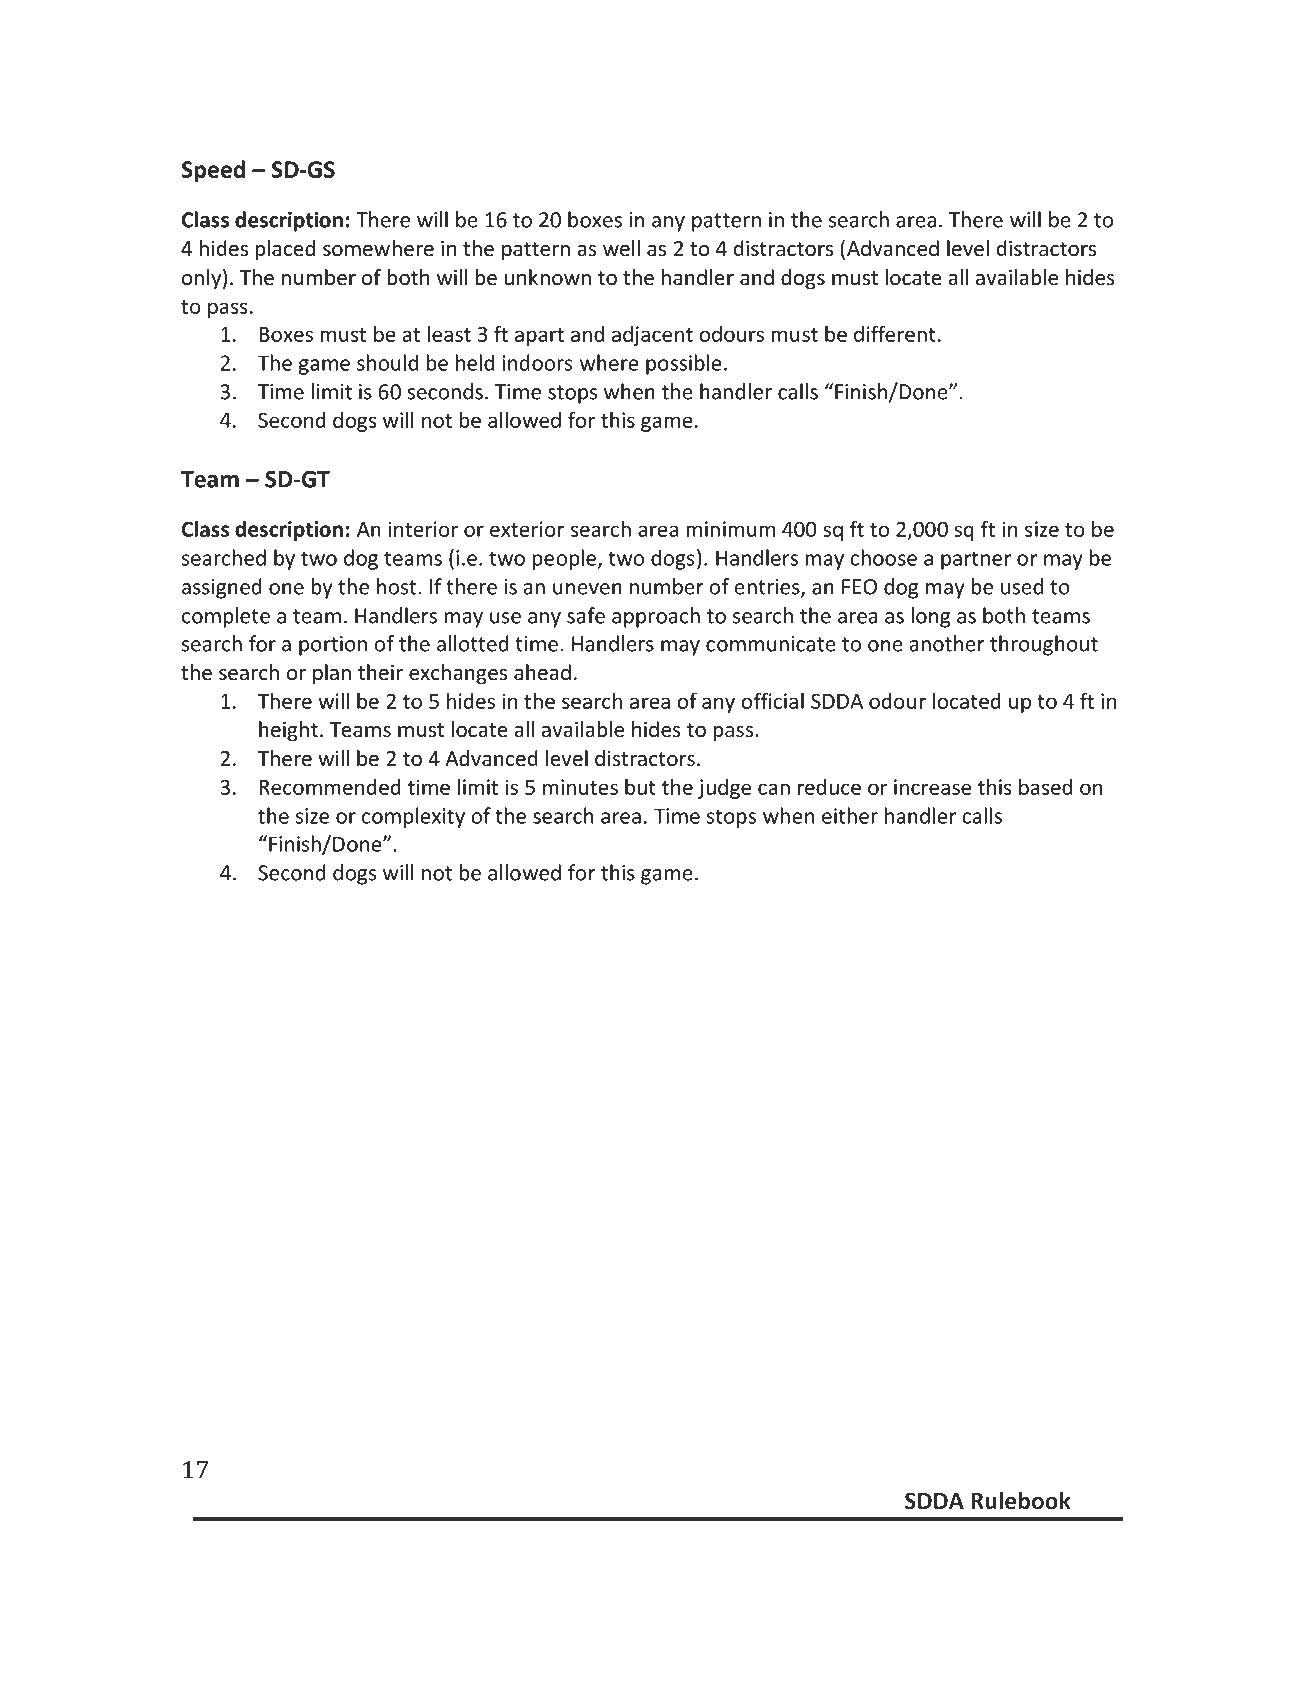 The image size is (1304, 1687). I want to click on but, so click(640, 786).
